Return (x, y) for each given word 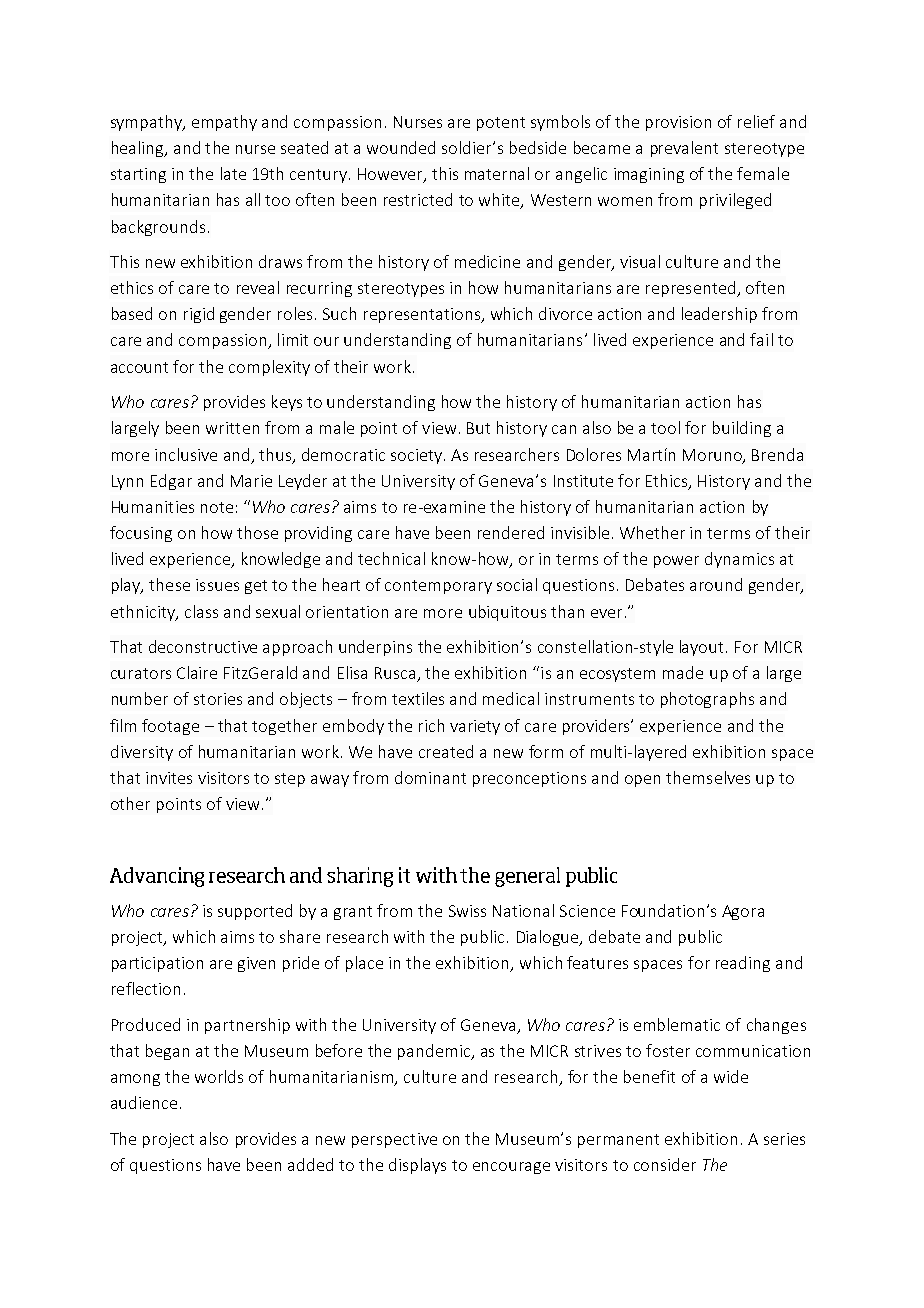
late (233, 173)
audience (144, 1102)
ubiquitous (507, 613)
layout (701, 648)
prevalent (684, 149)
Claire (197, 672)
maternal (497, 173)
